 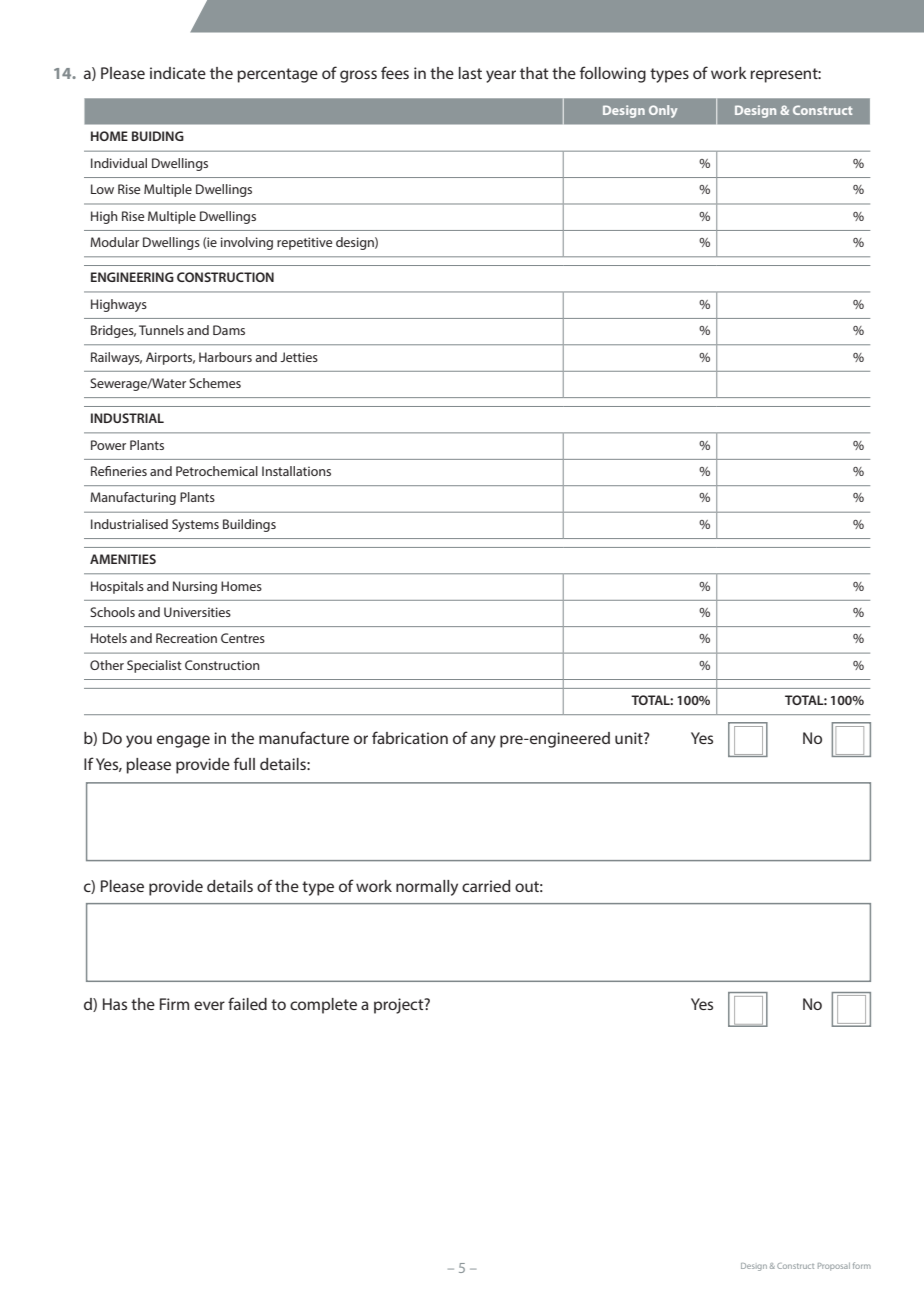 I want to click on project, so click(x=400, y=1006).
